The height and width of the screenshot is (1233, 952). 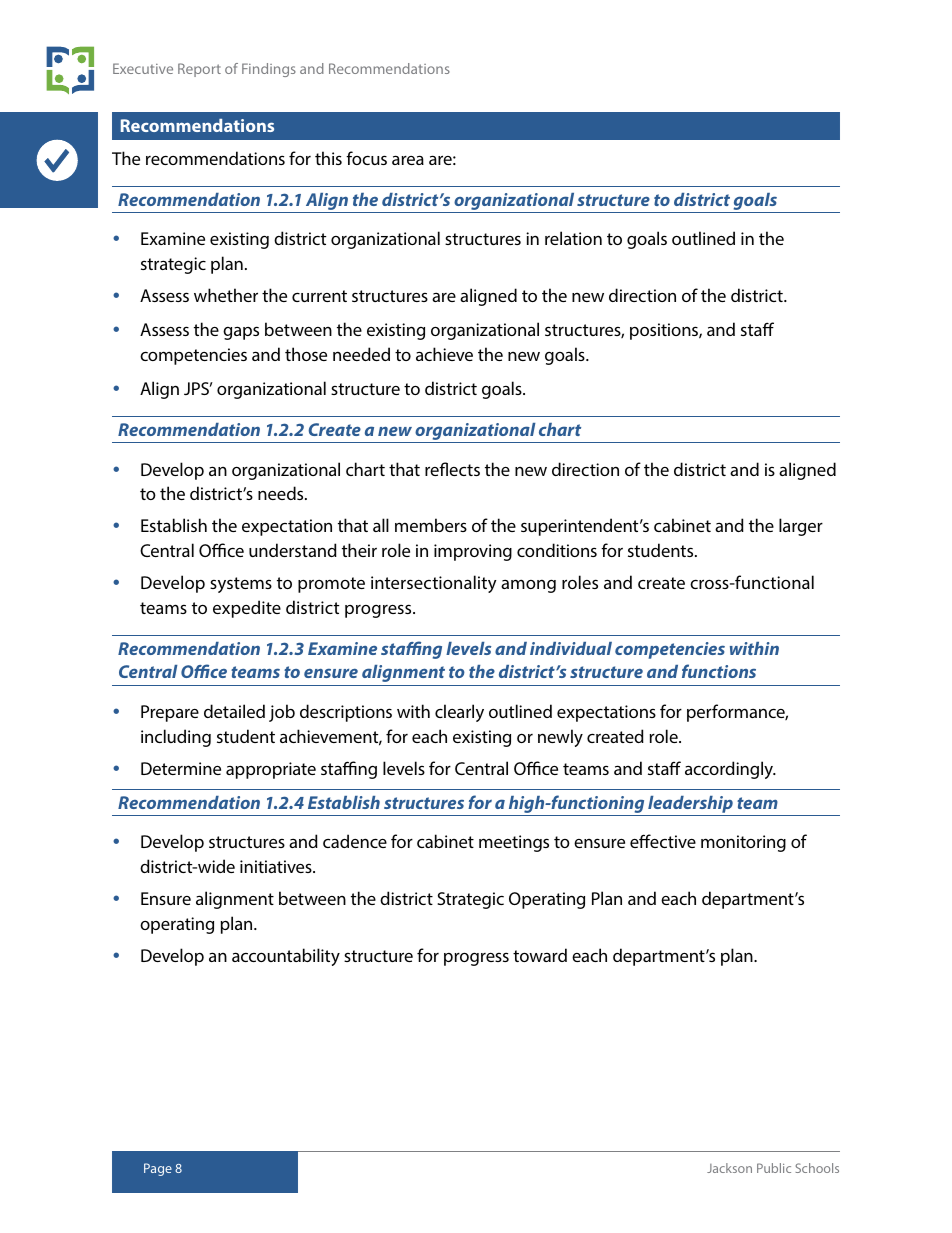 I want to click on expedite, so click(x=247, y=609).
